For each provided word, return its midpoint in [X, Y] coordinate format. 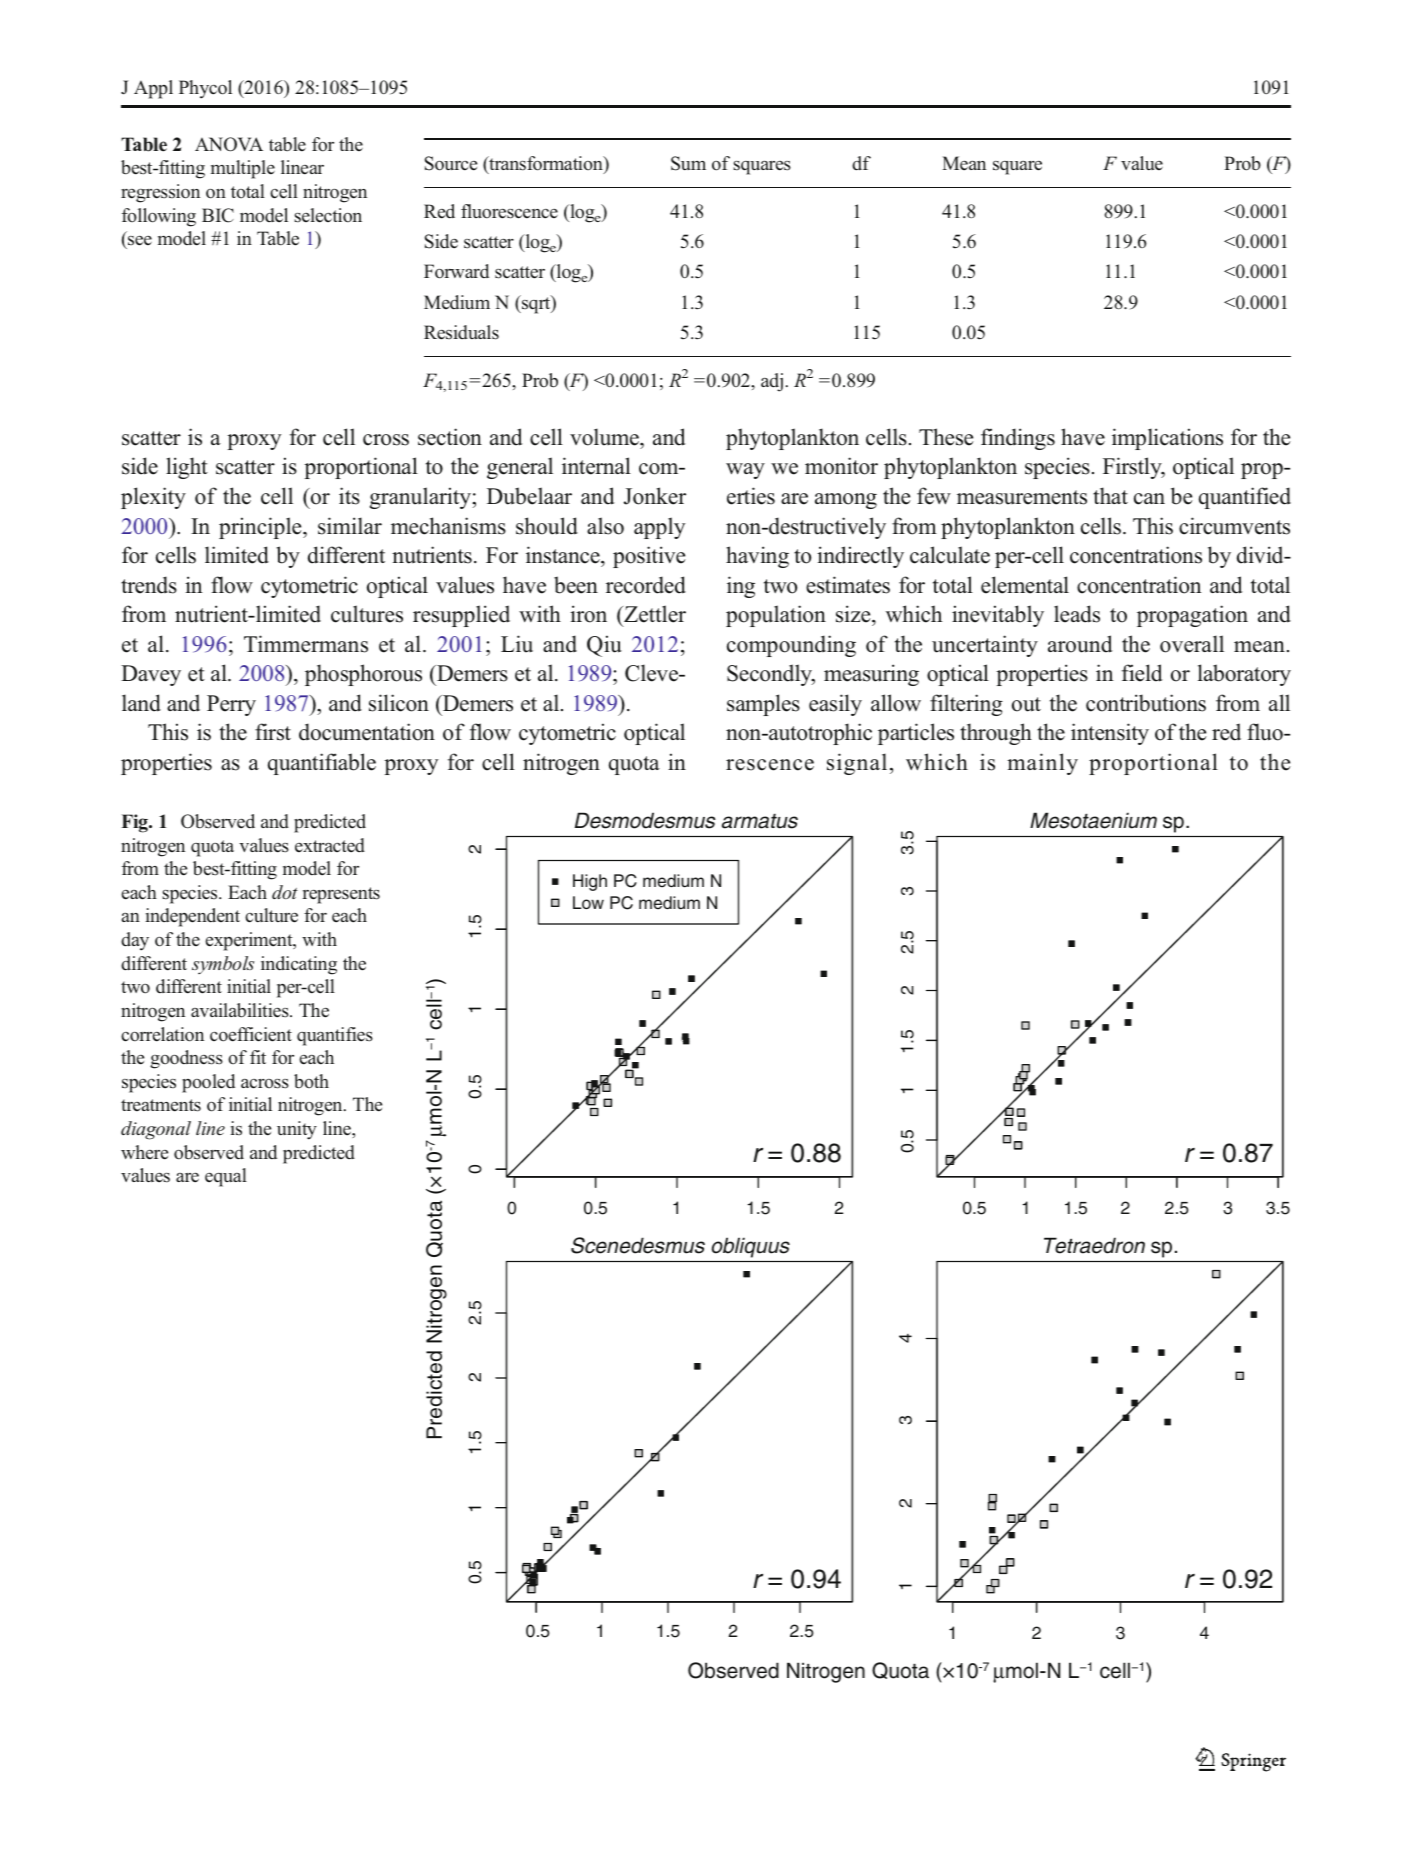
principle [261, 528]
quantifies [335, 1036]
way [745, 471]
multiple [243, 169]
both [311, 1081]
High [590, 882]
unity [297, 1130]
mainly [1042, 764]
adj [772, 382]
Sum [688, 163]
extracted [330, 845]
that [1110, 495]
